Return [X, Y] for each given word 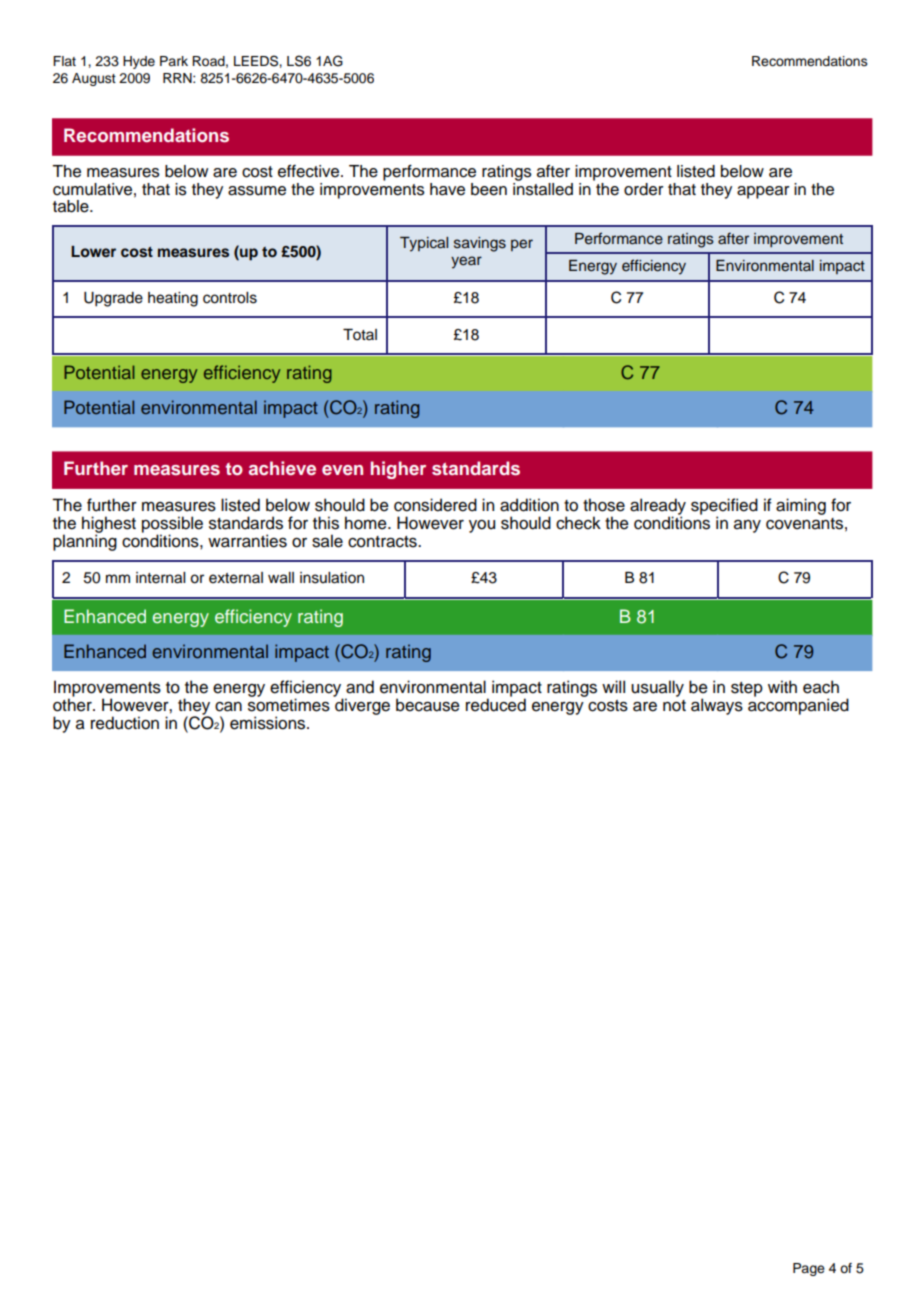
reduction [125, 723]
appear [763, 192]
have [447, 189]
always [717, 706]
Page [809, 1269]
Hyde [139, 62]
